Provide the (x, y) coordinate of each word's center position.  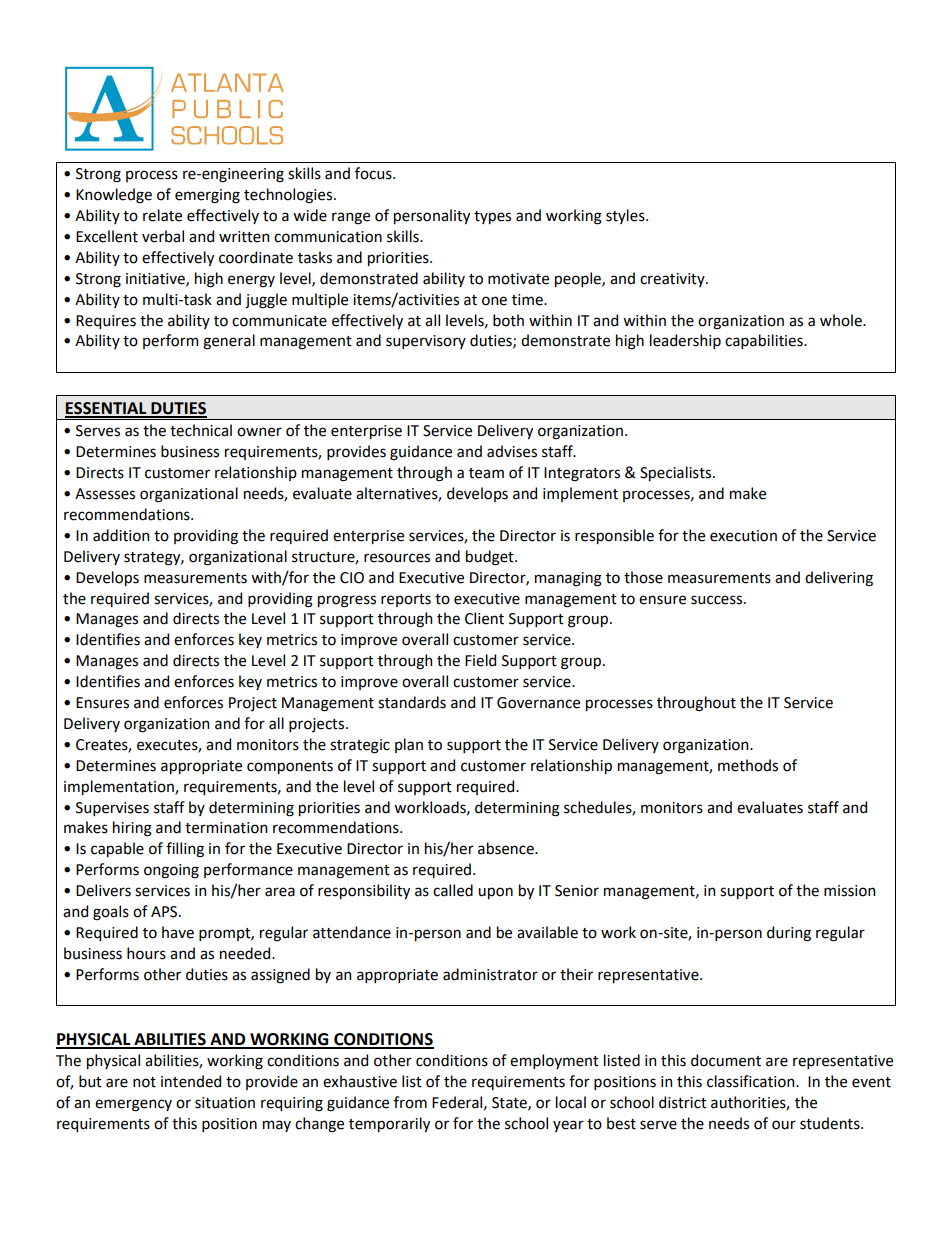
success (716, 600)
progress (347, 601)
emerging (207, 196)
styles (626, 216)
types (492, 217)
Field (480, 660)
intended (191, 1081)
